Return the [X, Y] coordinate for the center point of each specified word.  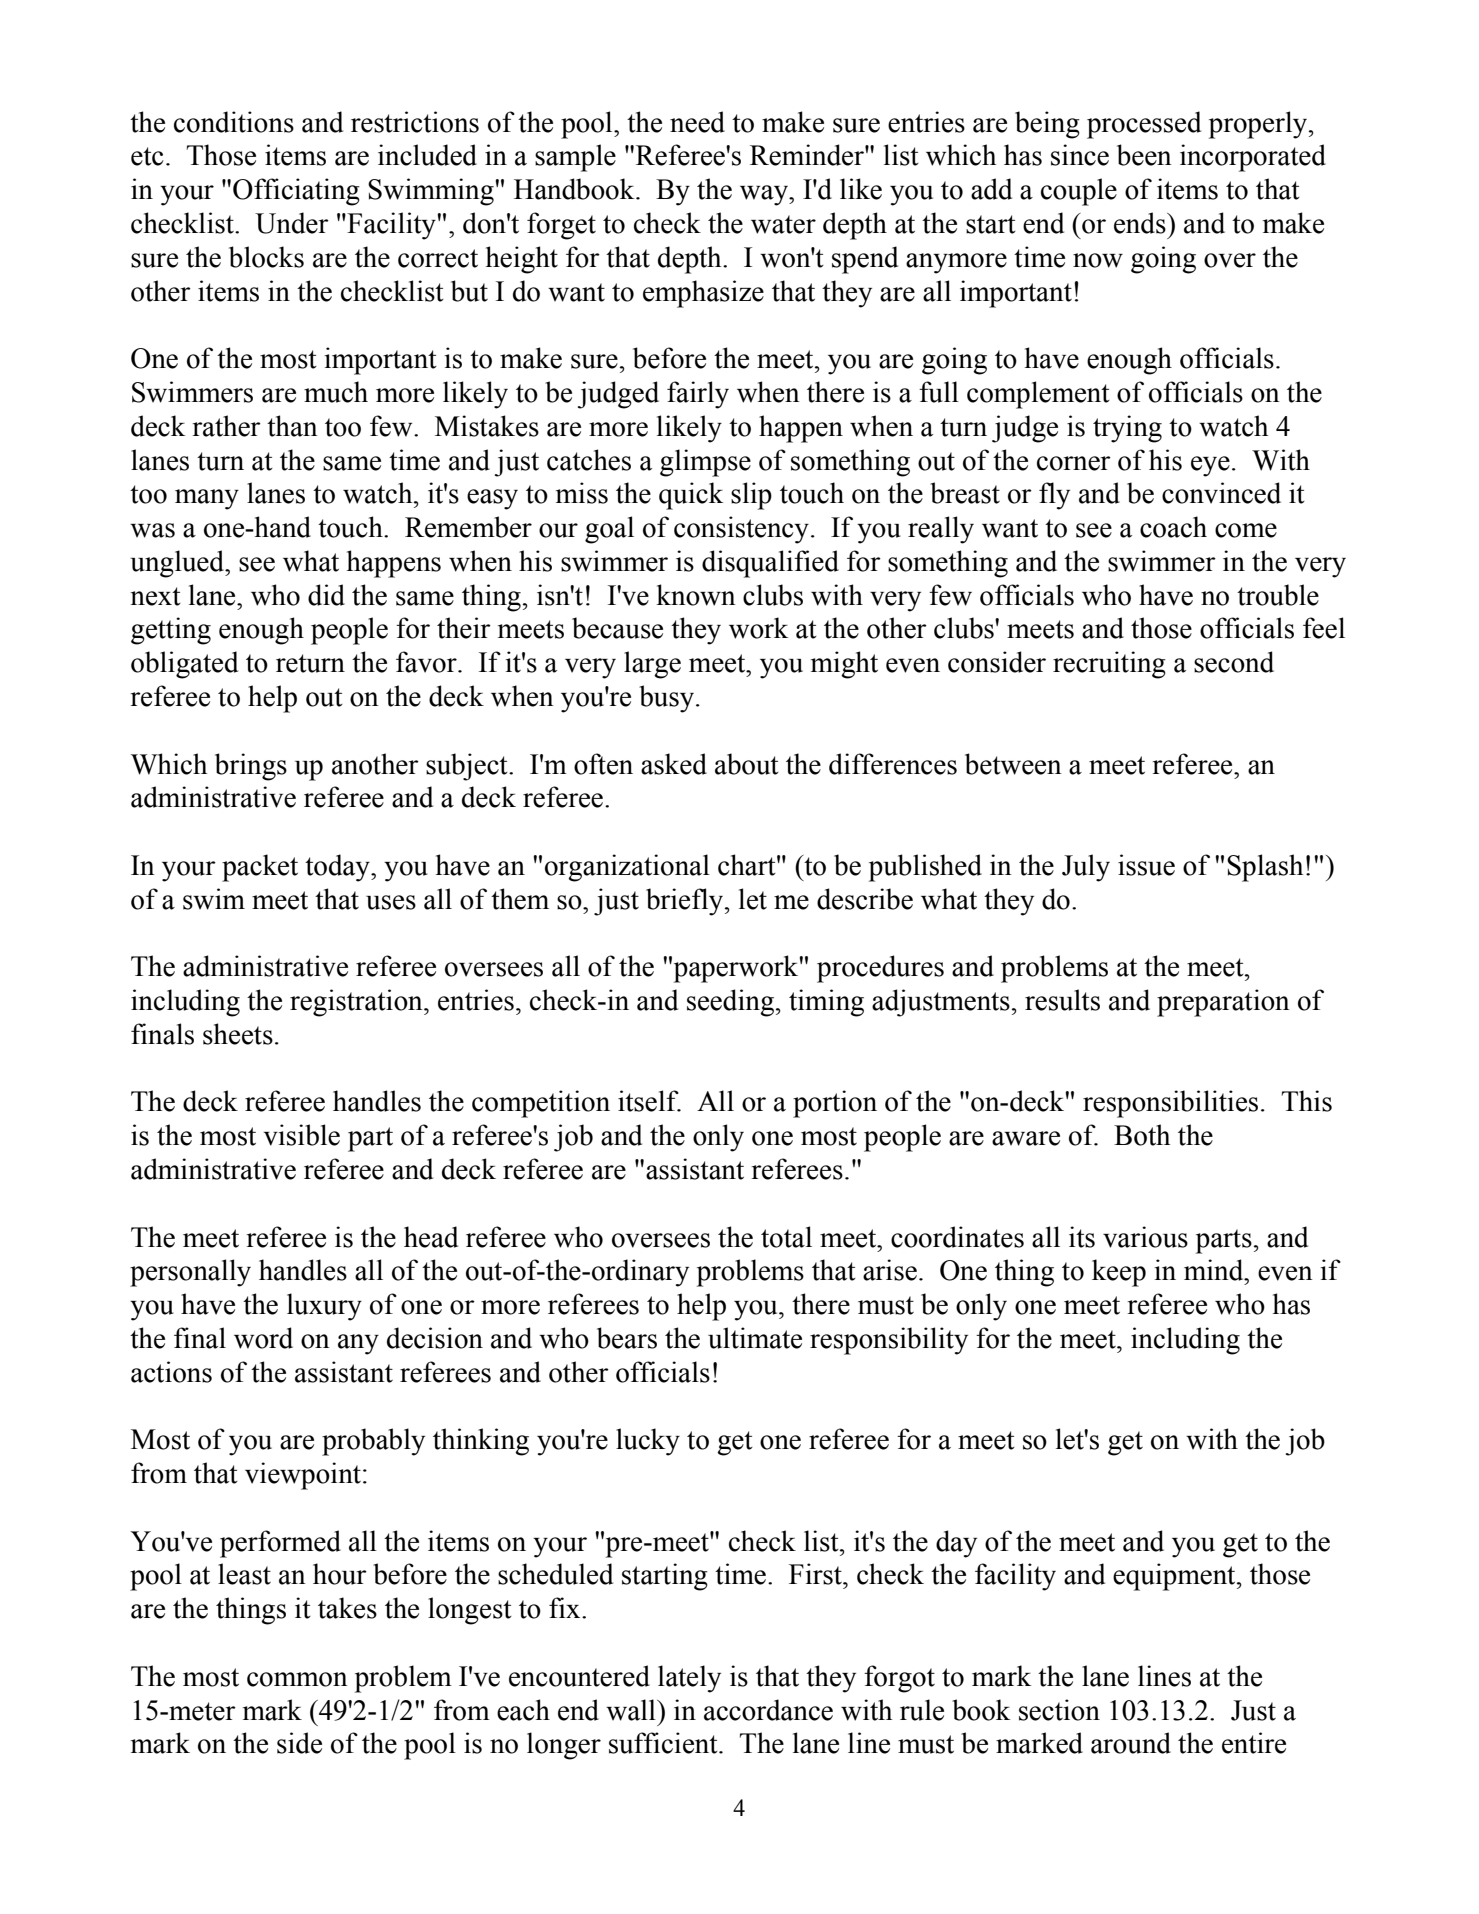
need [697, 122]
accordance [768, 1710]
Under [292, 223]
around [1131, 1743]
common [297, 1679]
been [1144, 155]
